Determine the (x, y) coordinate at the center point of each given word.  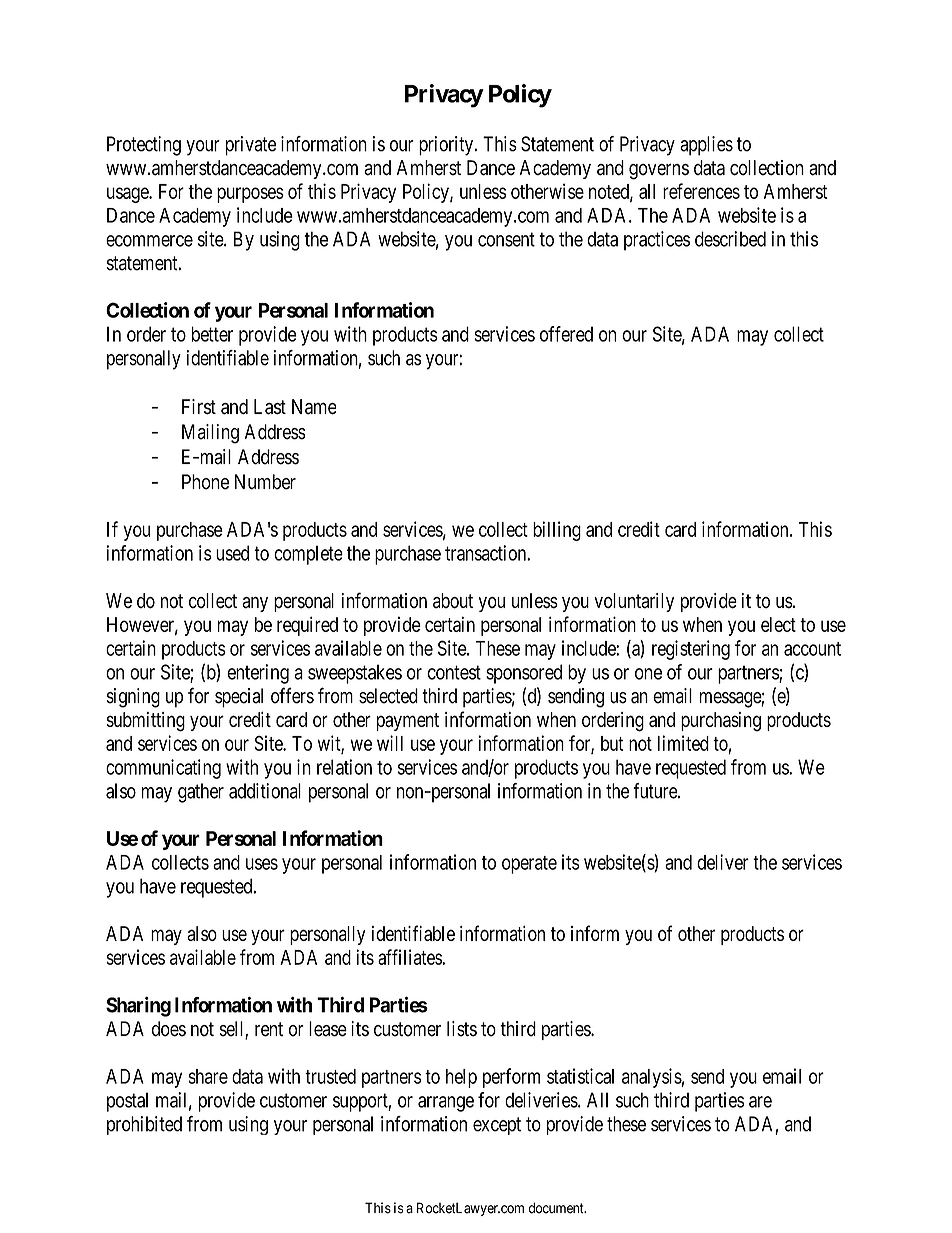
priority (447, 146)
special (239, 698)
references (701, 191)
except (497, 1126)
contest (454, 672)
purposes (250, 195)
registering (691, 650)
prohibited (144, 1125)
